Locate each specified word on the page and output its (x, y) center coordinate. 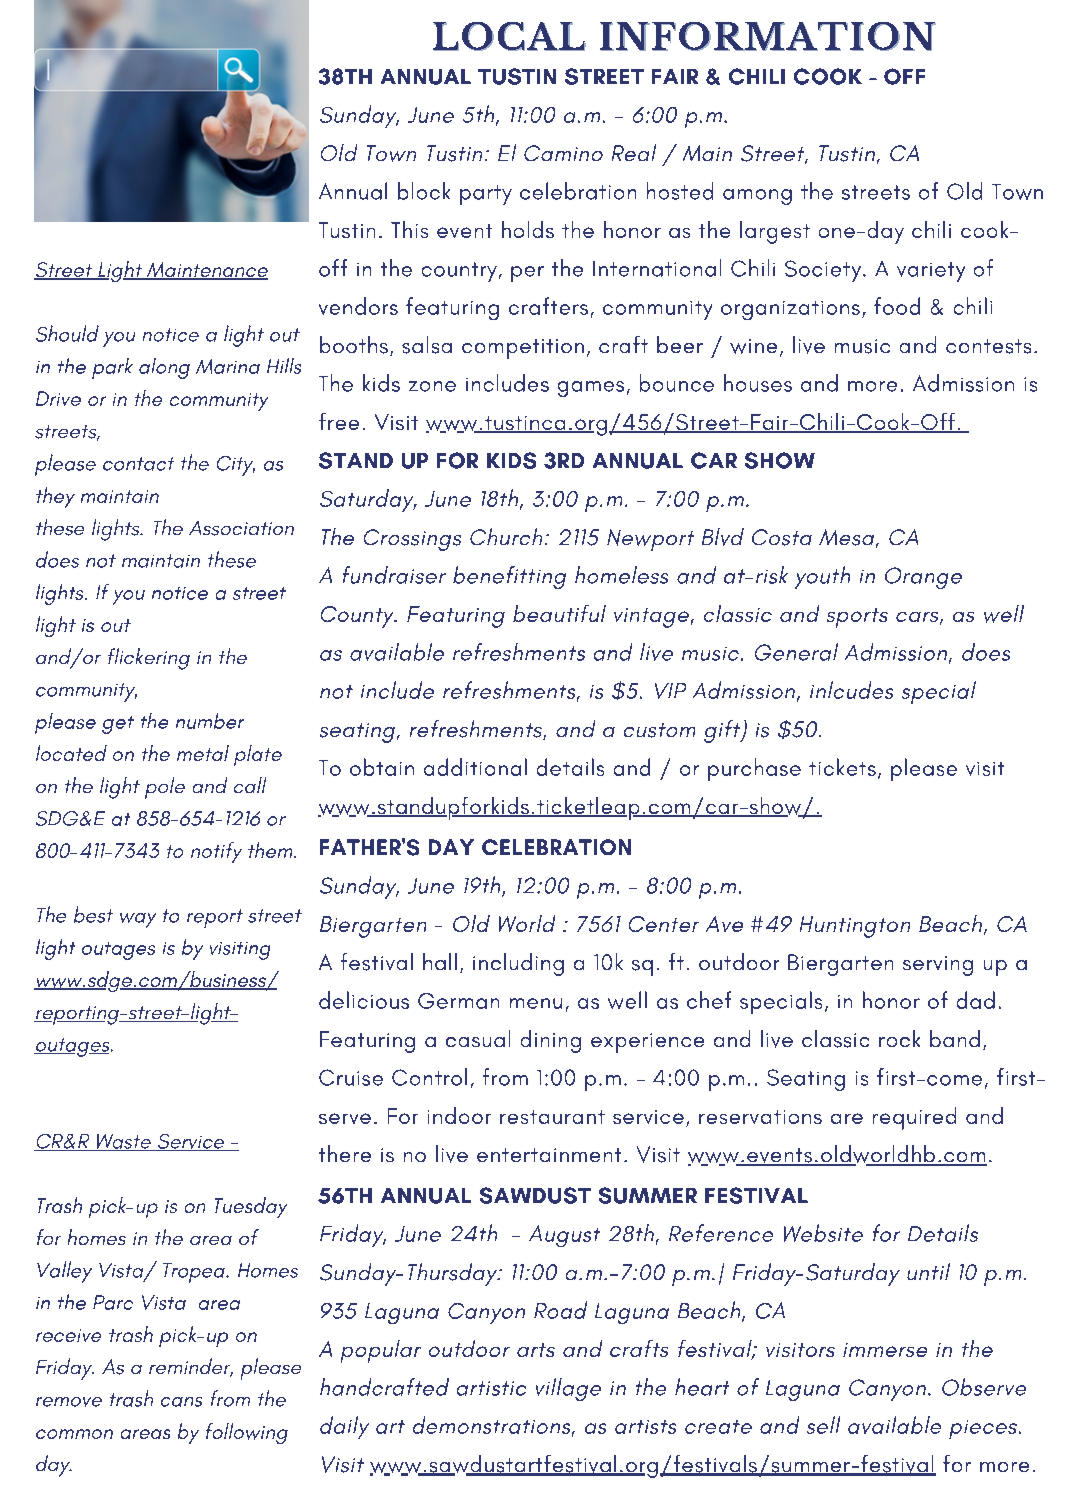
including (518, 964)
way (138, 920)
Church (506, 536)
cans (181, 1402)
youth (822, 577)
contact (138, 464)
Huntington (855, 927)
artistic (491, 1388)
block (424, 191)
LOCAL (509, 36)
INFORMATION (768, 36)
